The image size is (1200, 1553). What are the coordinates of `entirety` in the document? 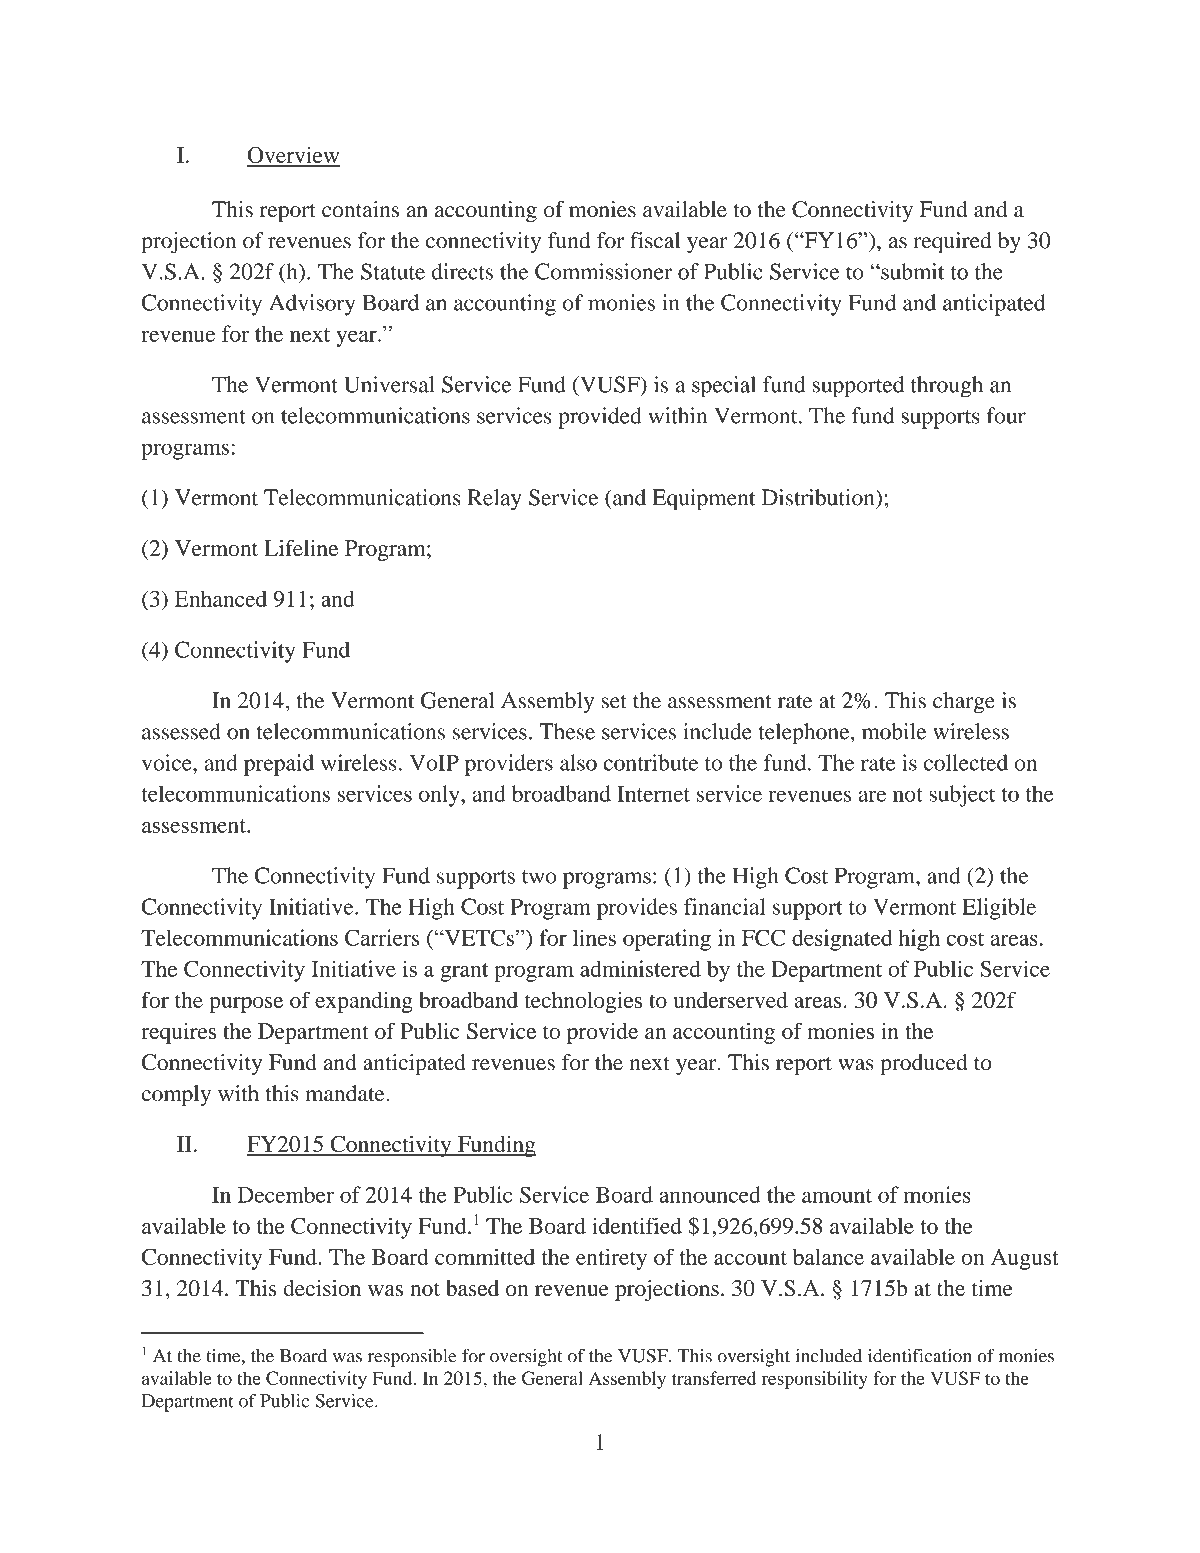 It's located at (611, 1259).
